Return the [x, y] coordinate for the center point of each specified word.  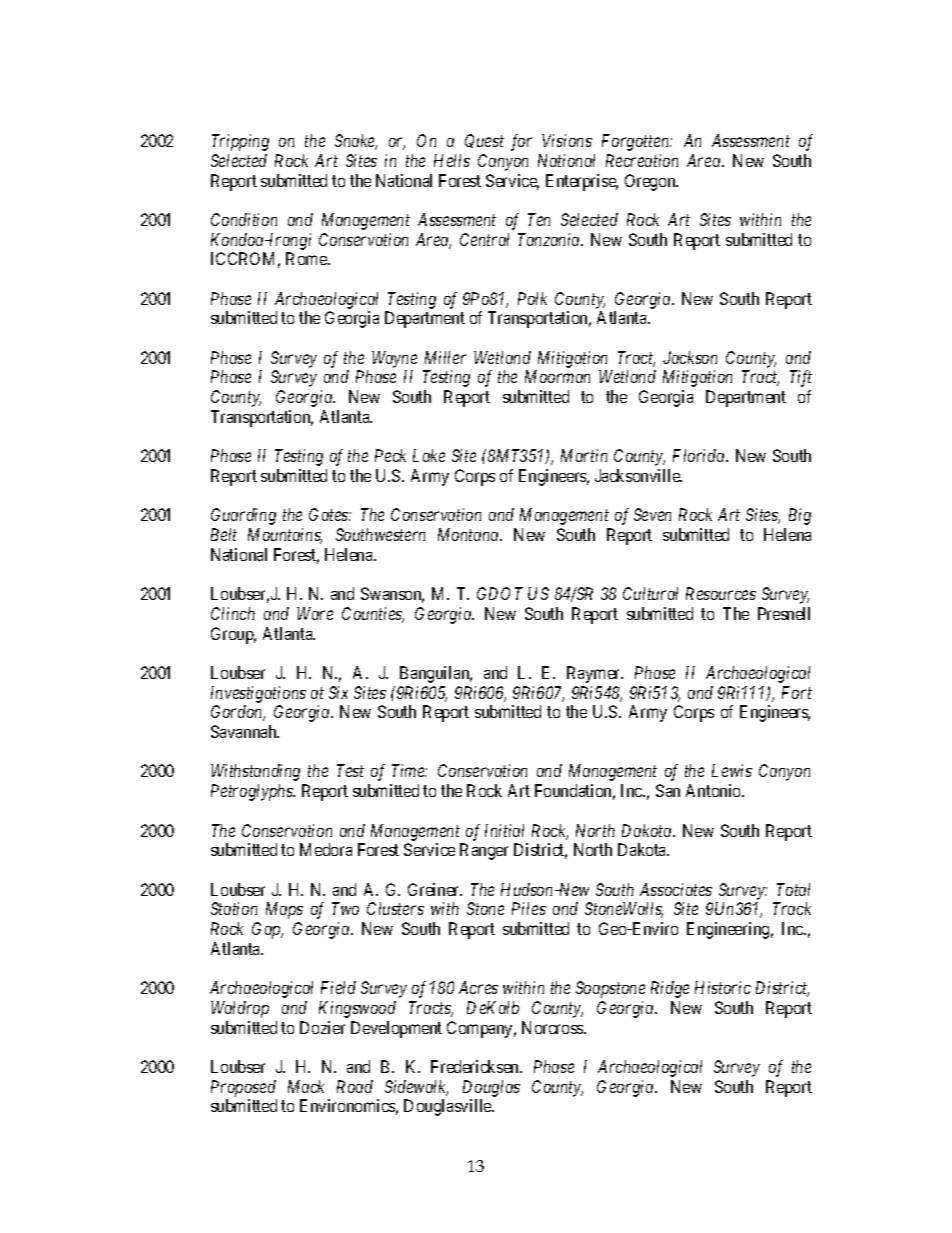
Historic [723, 987]
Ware [315, 613]
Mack [306, 1086]
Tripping [240, 142]
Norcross [553, 1027]
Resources [721, 593]
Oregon [651, 182]
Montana [469, 534]
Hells [452, 160]
